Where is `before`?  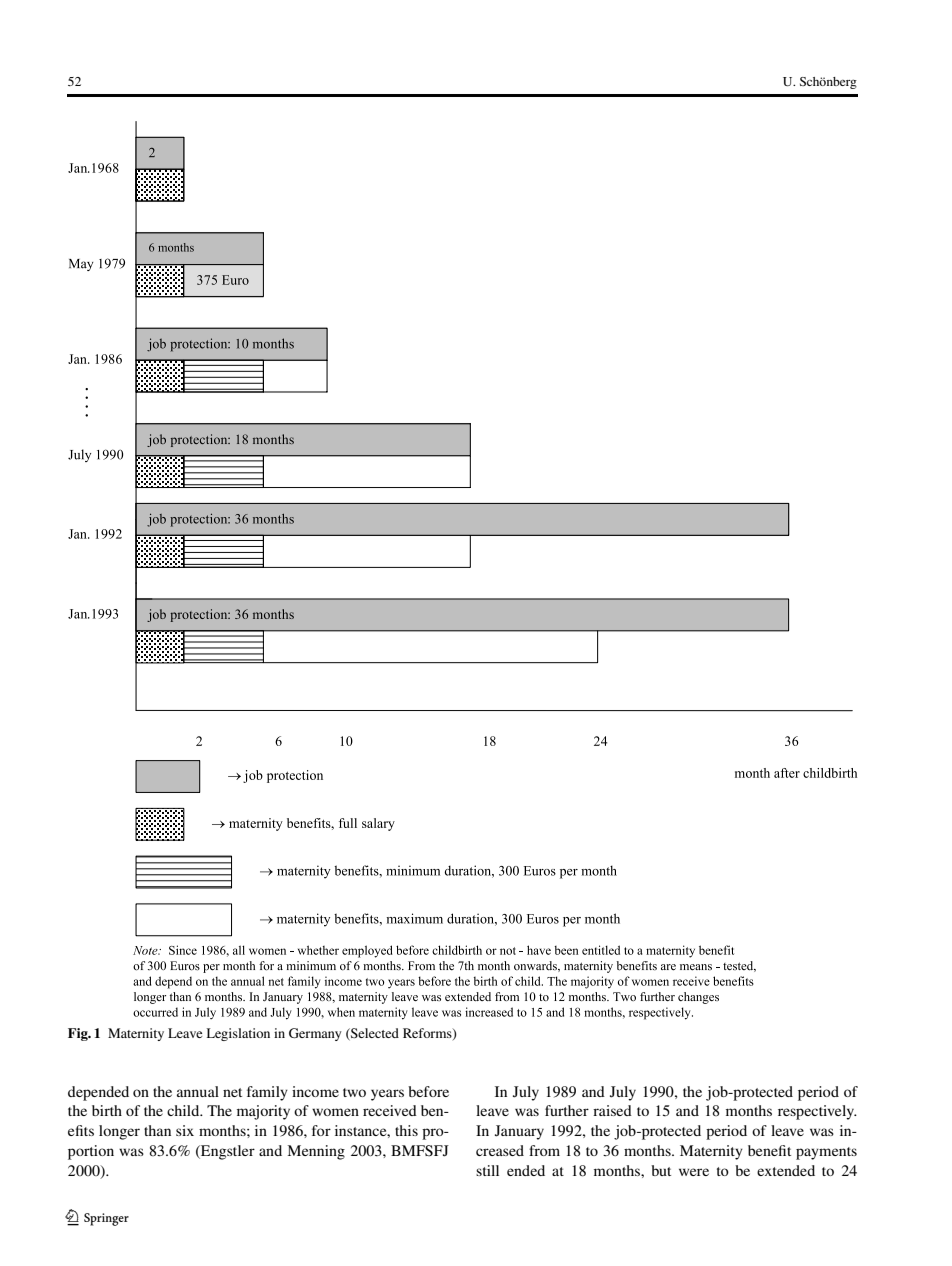 before is located at coordinates (428, 1091).
